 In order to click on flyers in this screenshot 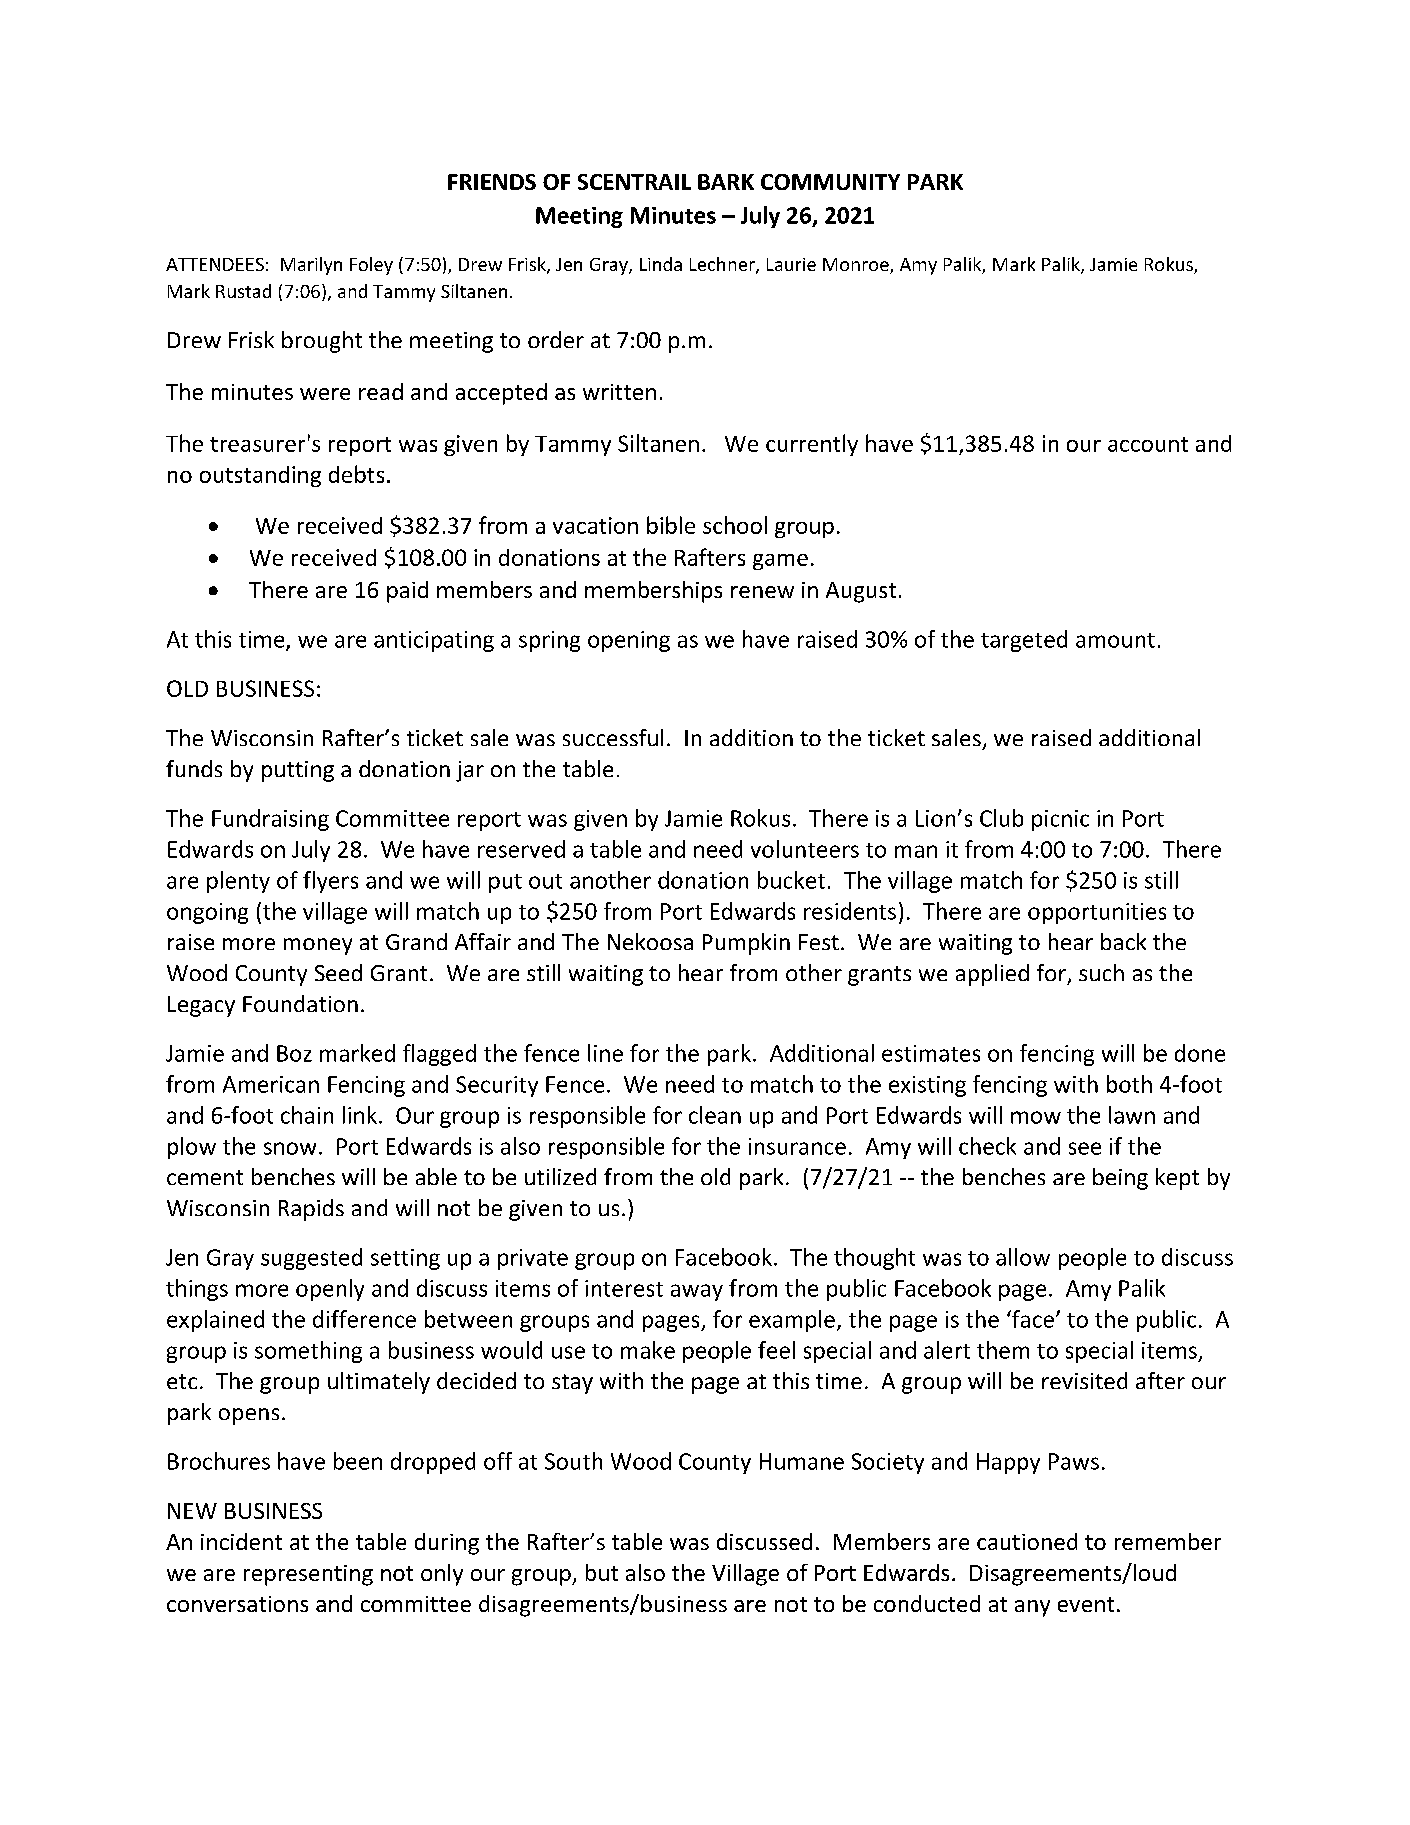, I will do `click(330, 882)`.
